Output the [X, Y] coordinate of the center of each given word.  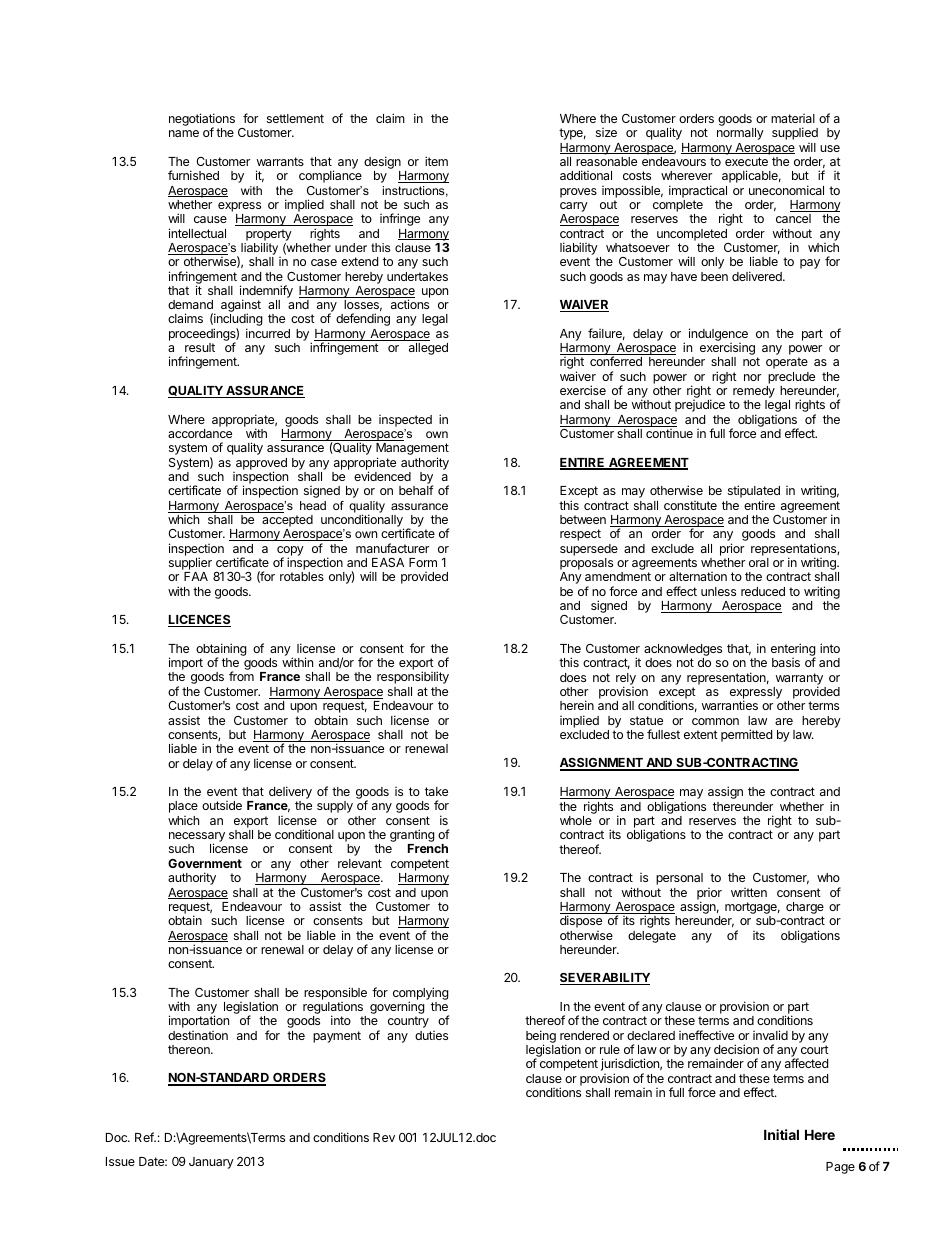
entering [793, 651]
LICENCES [199, 621]
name [184, 133]
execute [746, 161]
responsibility [413, 677]
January [211, 1163]
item [436, 161]
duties [431, 1035]
